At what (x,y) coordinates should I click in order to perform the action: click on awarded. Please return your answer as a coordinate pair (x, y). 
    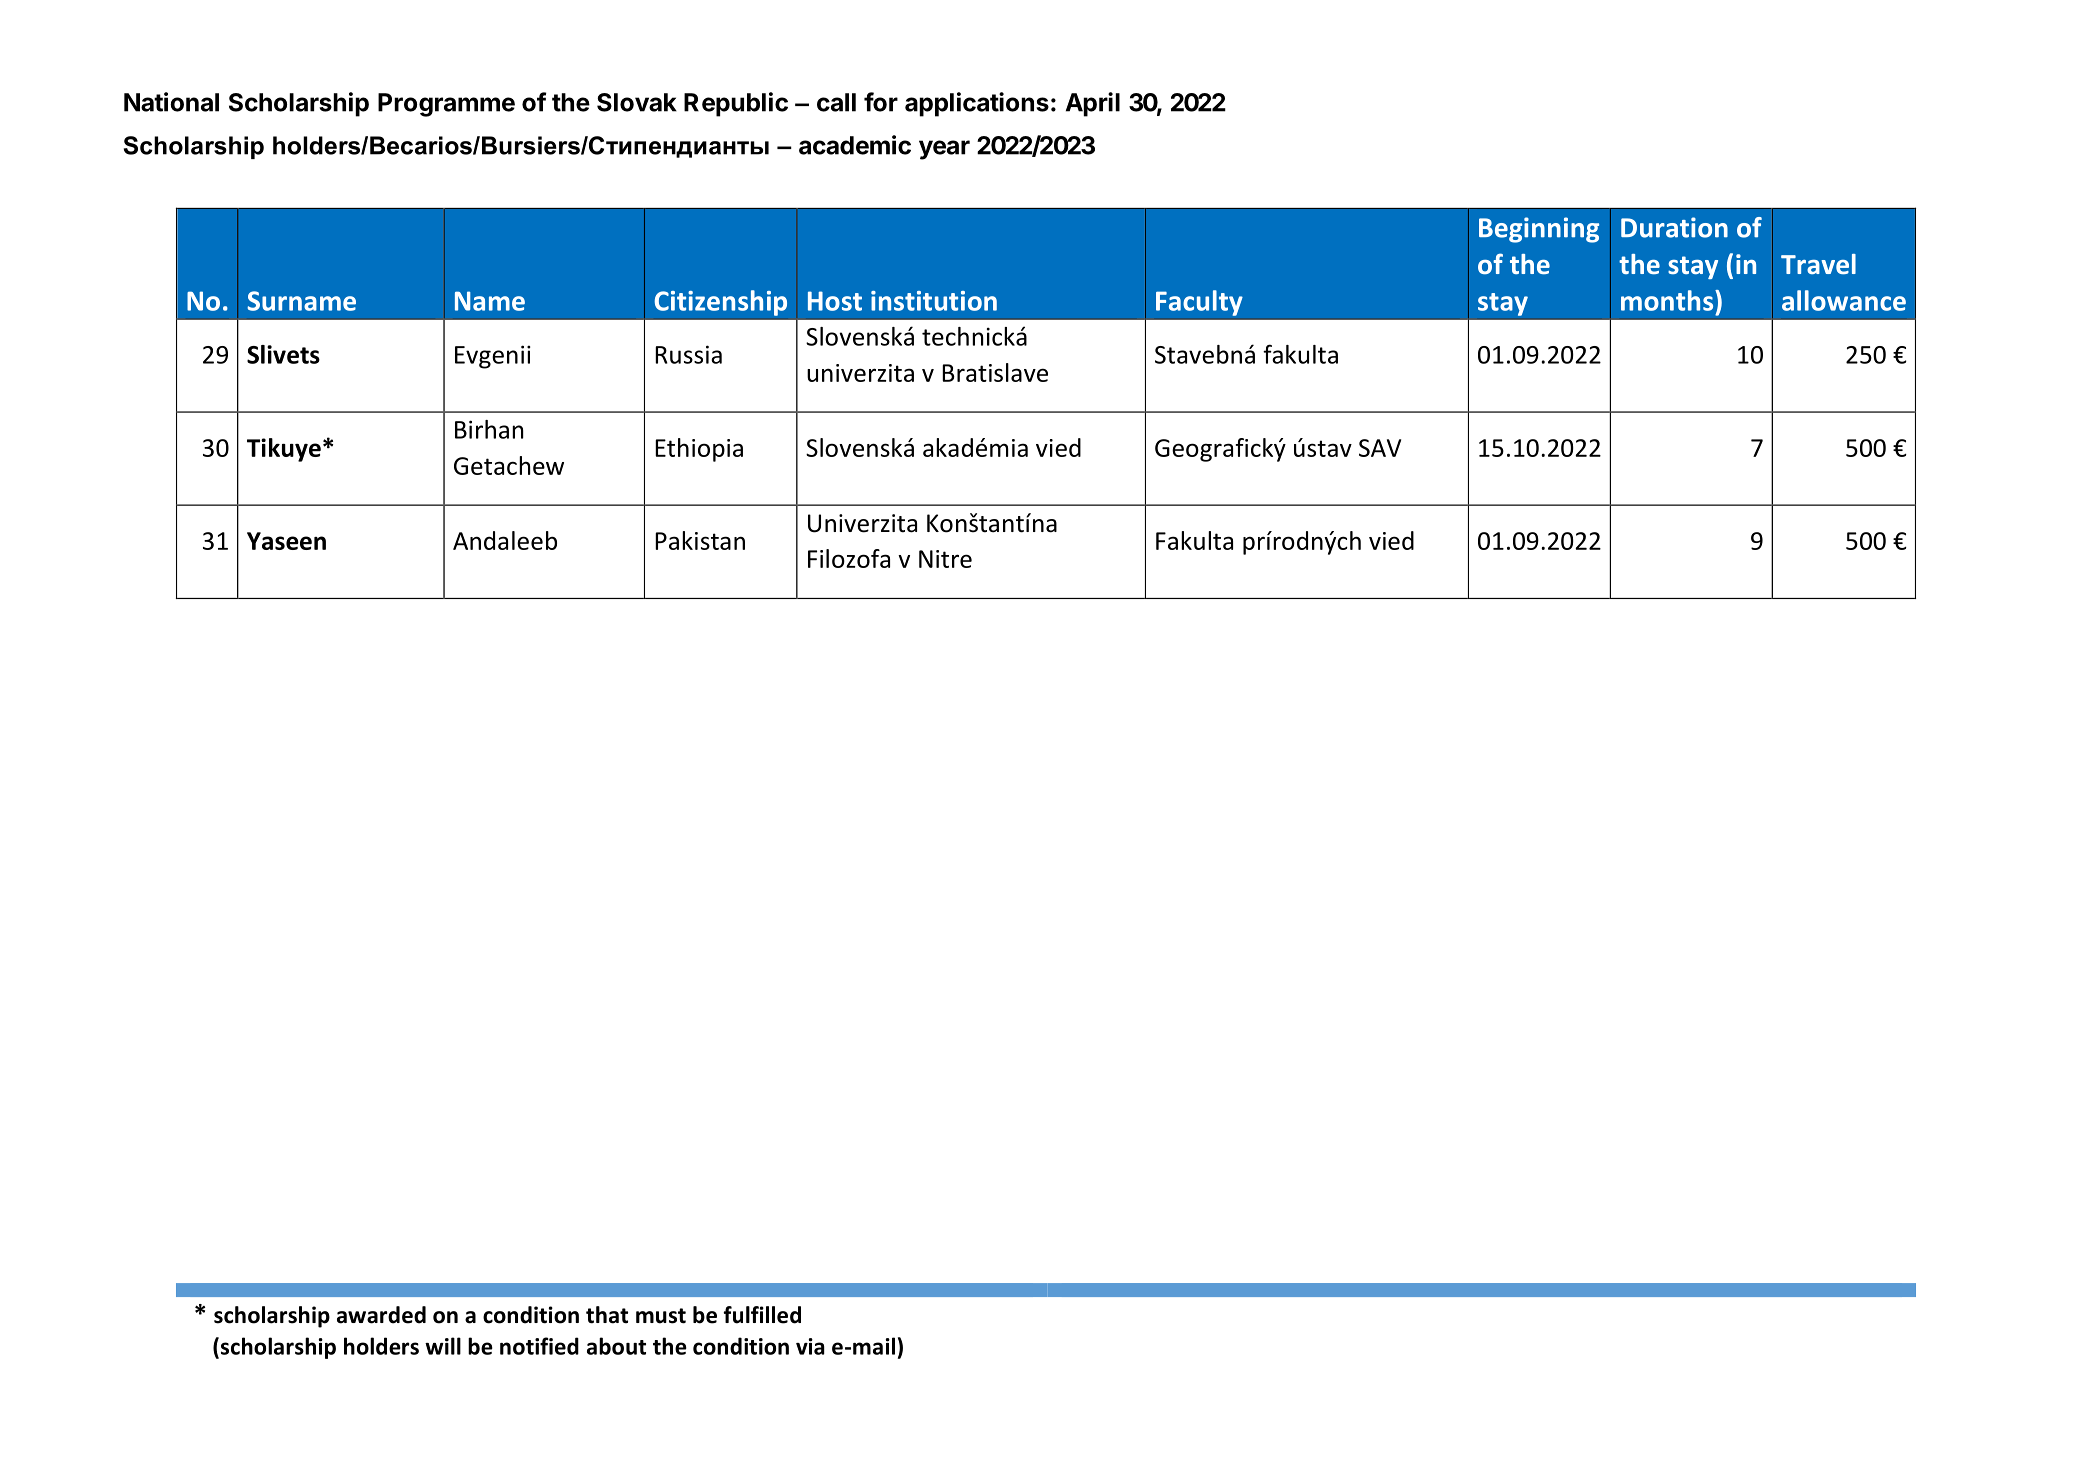
    Looking at the image, I should click on (381, 1315).
